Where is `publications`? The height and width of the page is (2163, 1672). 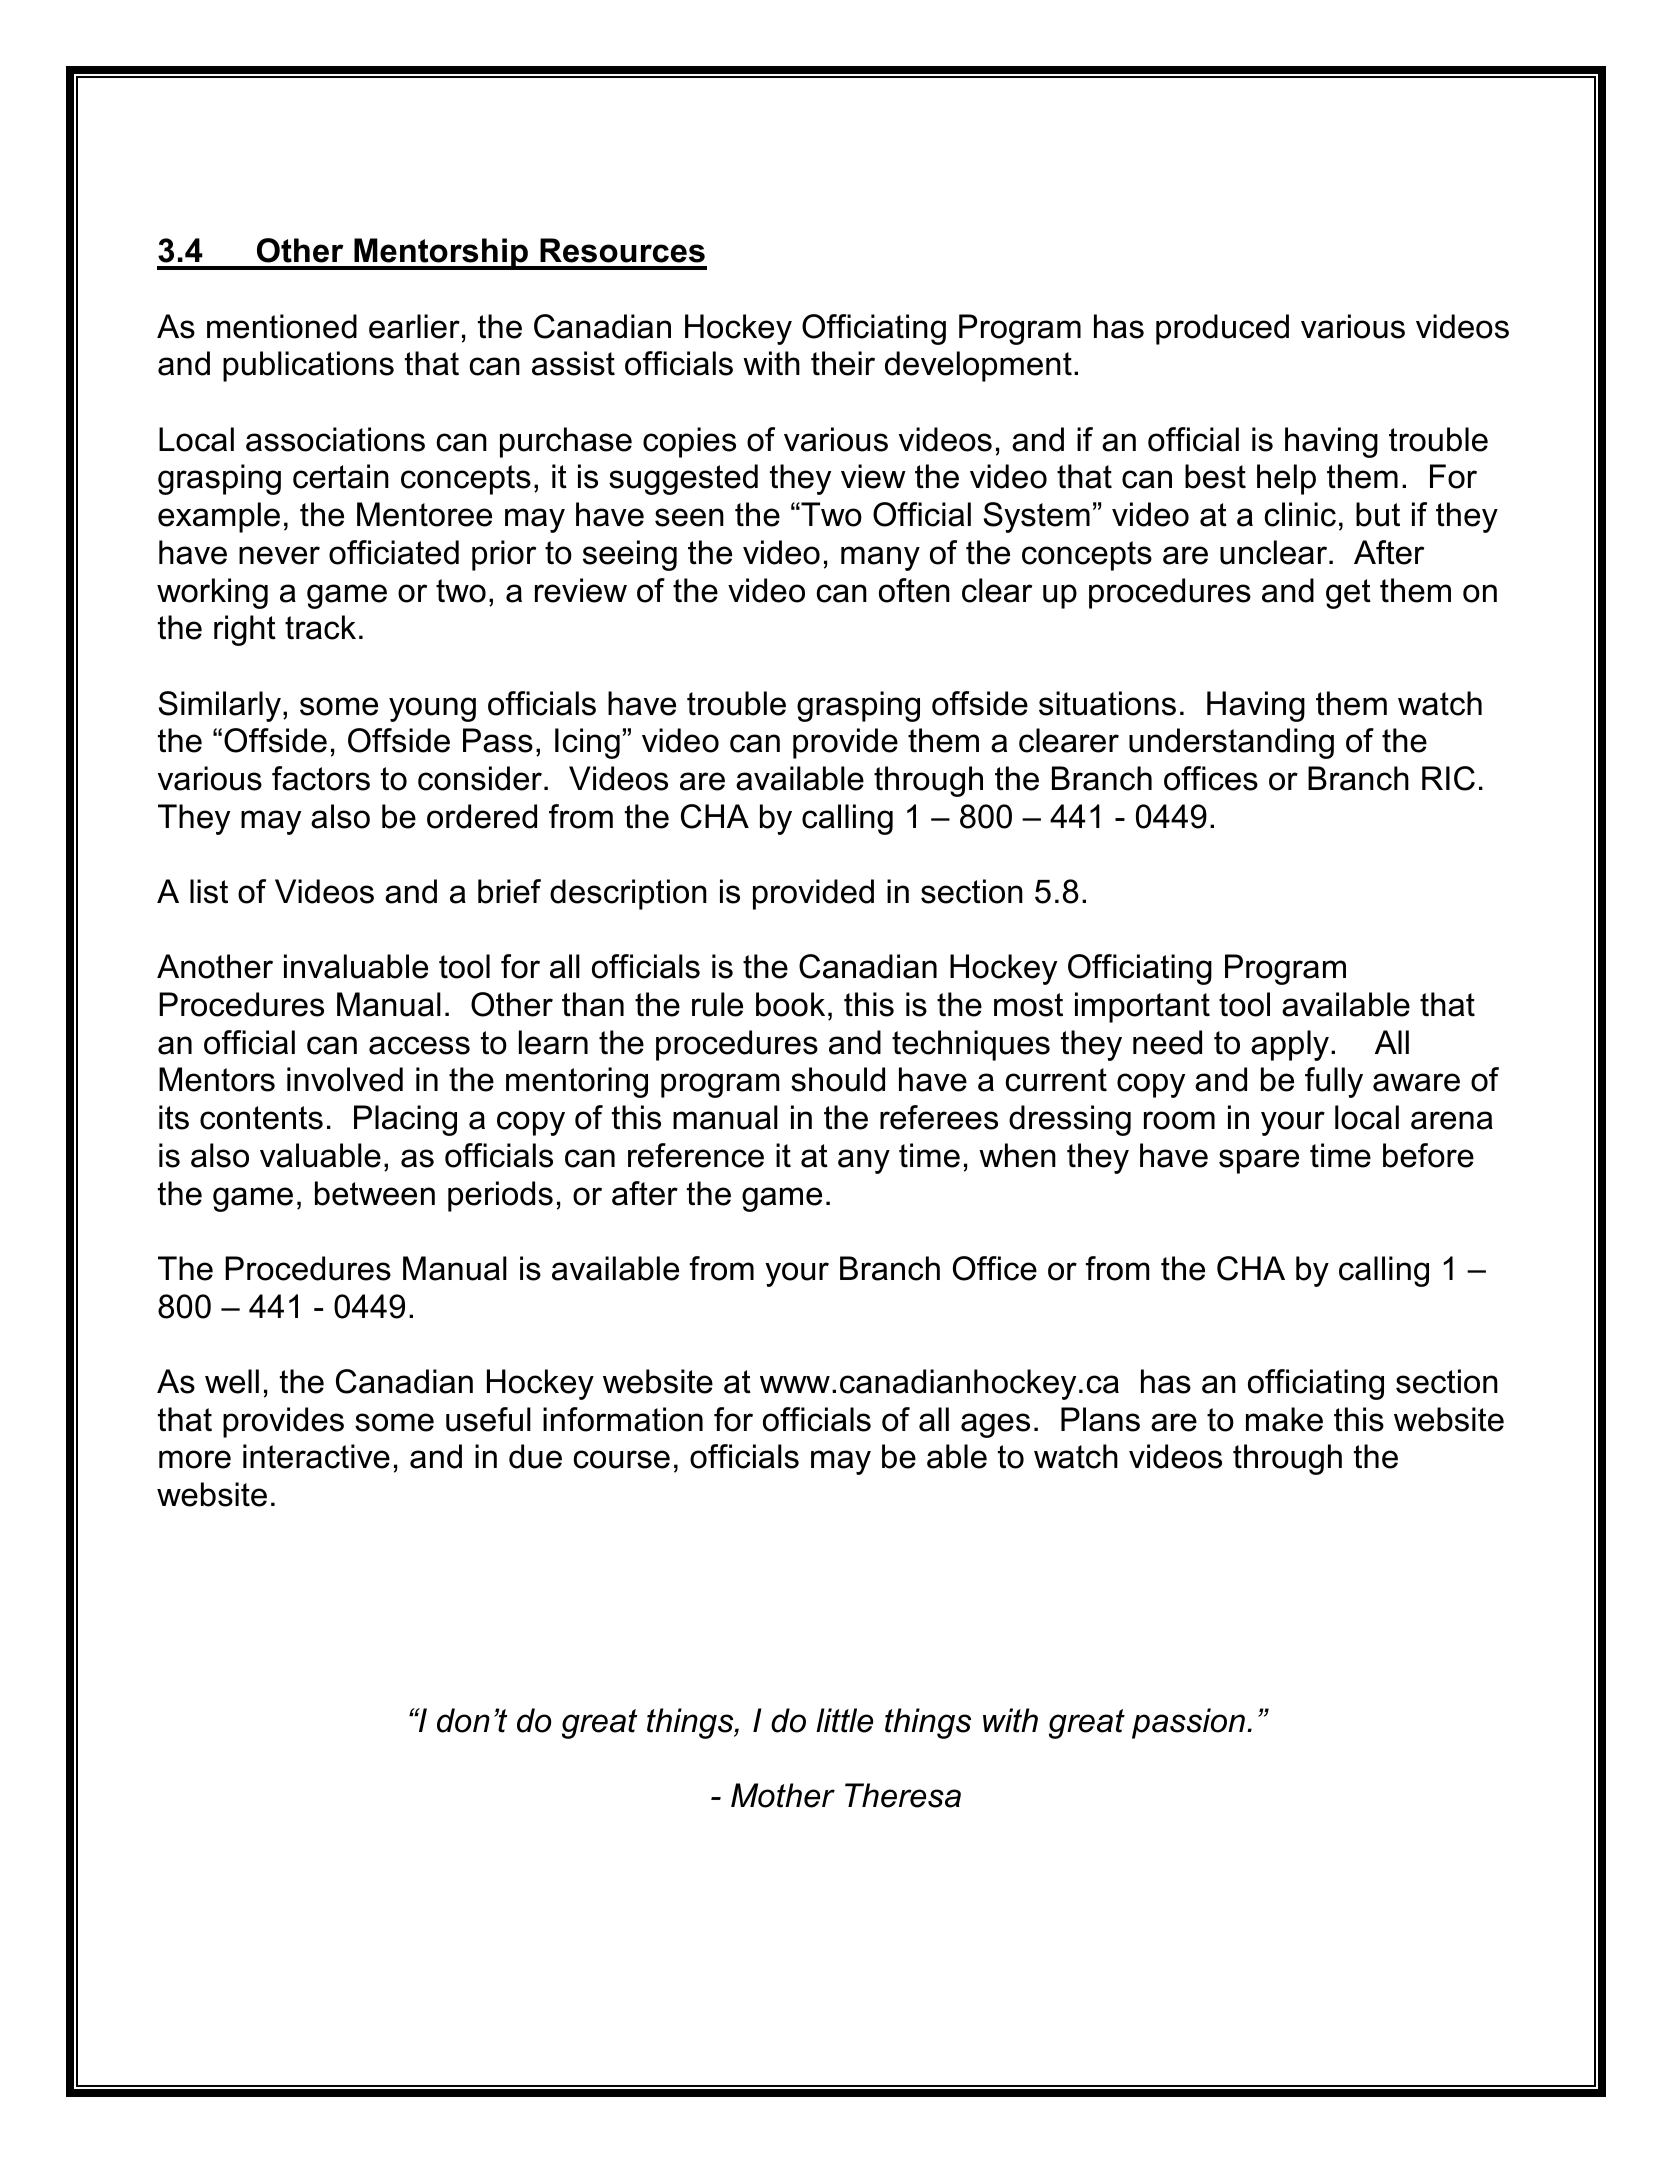 publications is located at coordinates (308, 366).
